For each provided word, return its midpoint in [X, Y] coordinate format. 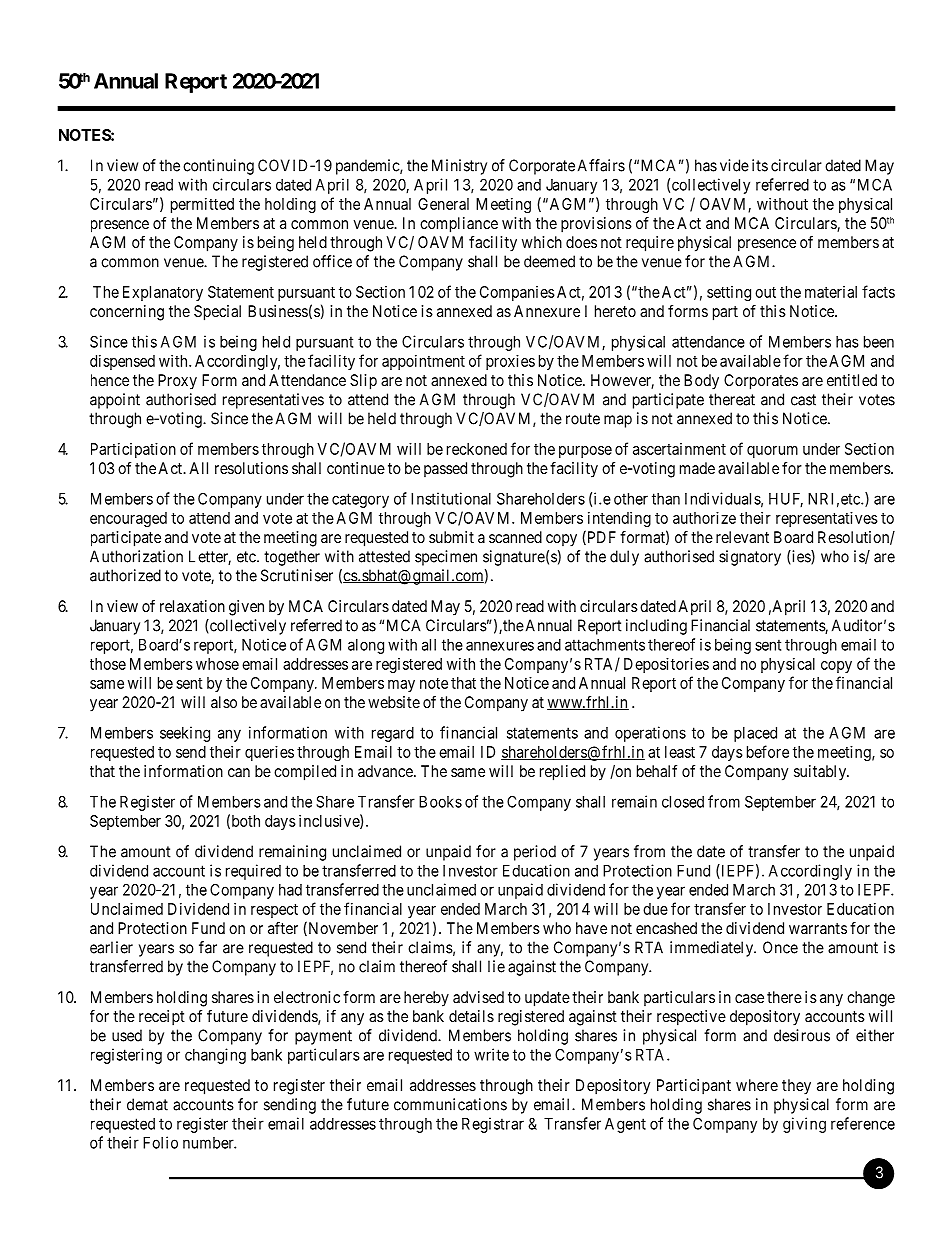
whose [217, 664]
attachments [605, 645]
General [443, 204]
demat [147, 1104]
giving [804, 1125]
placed [755, 734]
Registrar [493, 1125]
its [760, 165]
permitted [202, 205]
